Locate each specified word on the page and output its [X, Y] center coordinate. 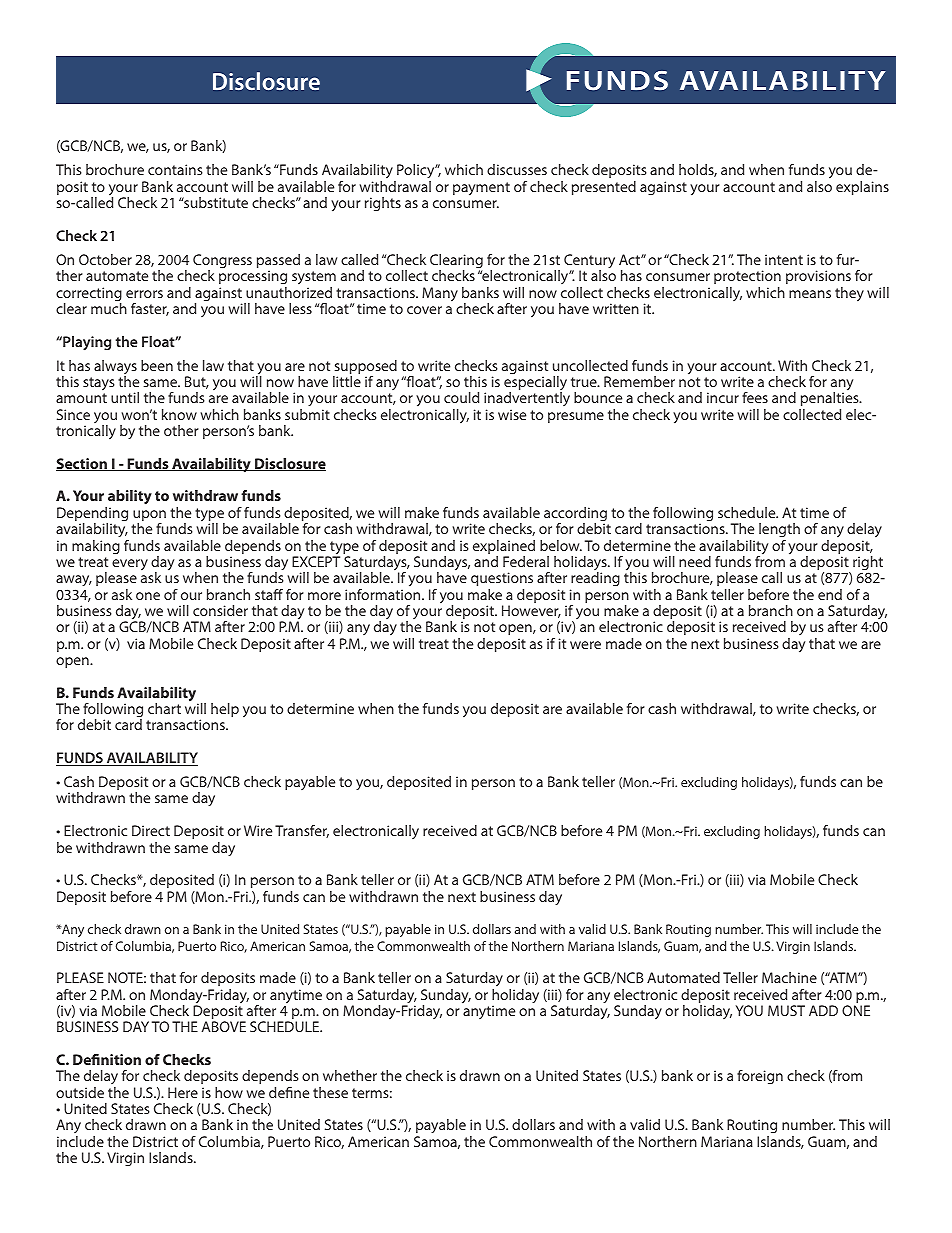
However [531, 611]
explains [862, 188]
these [330, 1092]
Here [183, 1092]
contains [175, 169]
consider [220, 610]
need [695, 561]
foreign [760, 1077]
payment [481, 189]
